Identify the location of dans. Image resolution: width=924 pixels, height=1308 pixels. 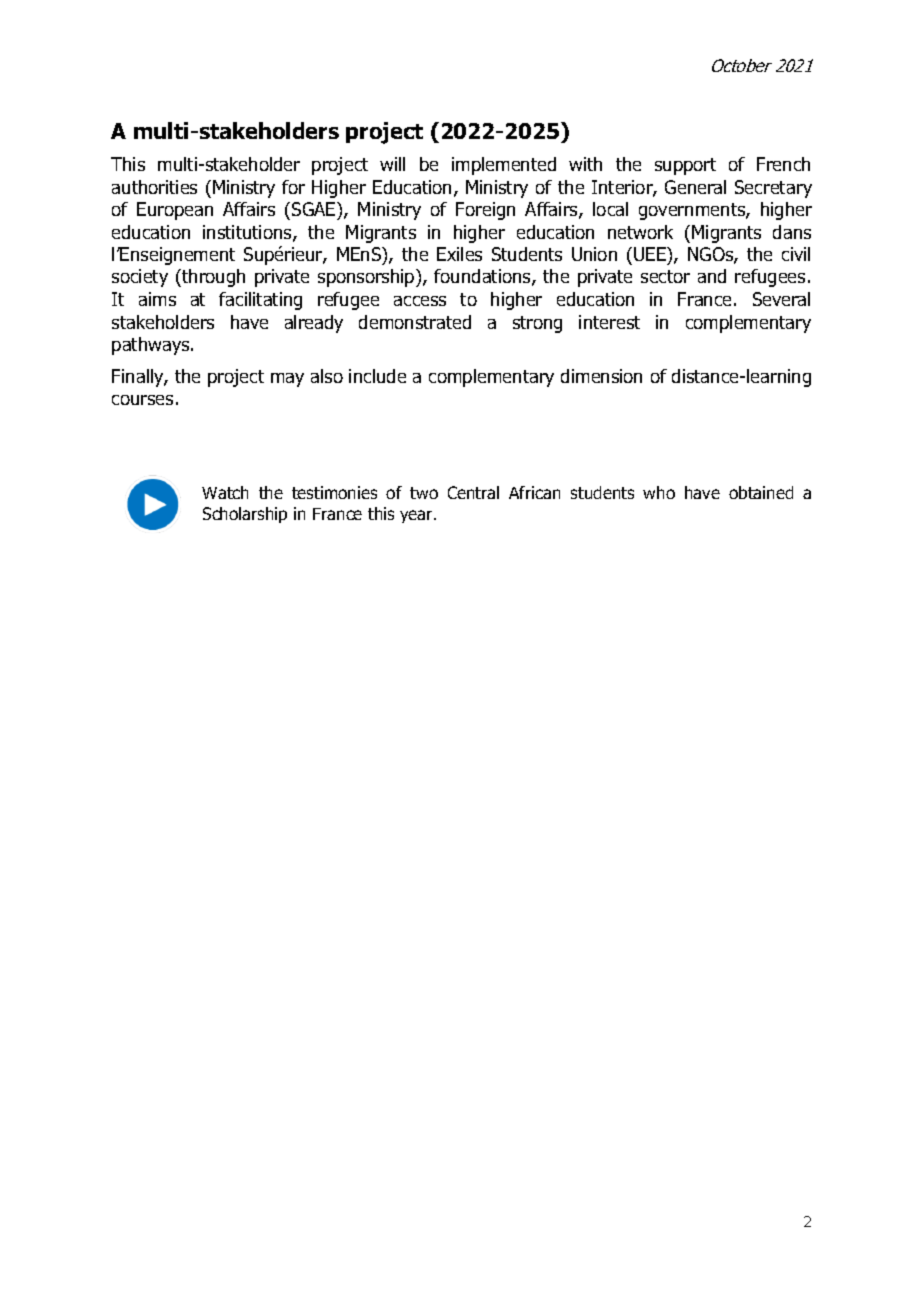
(792, 232).
